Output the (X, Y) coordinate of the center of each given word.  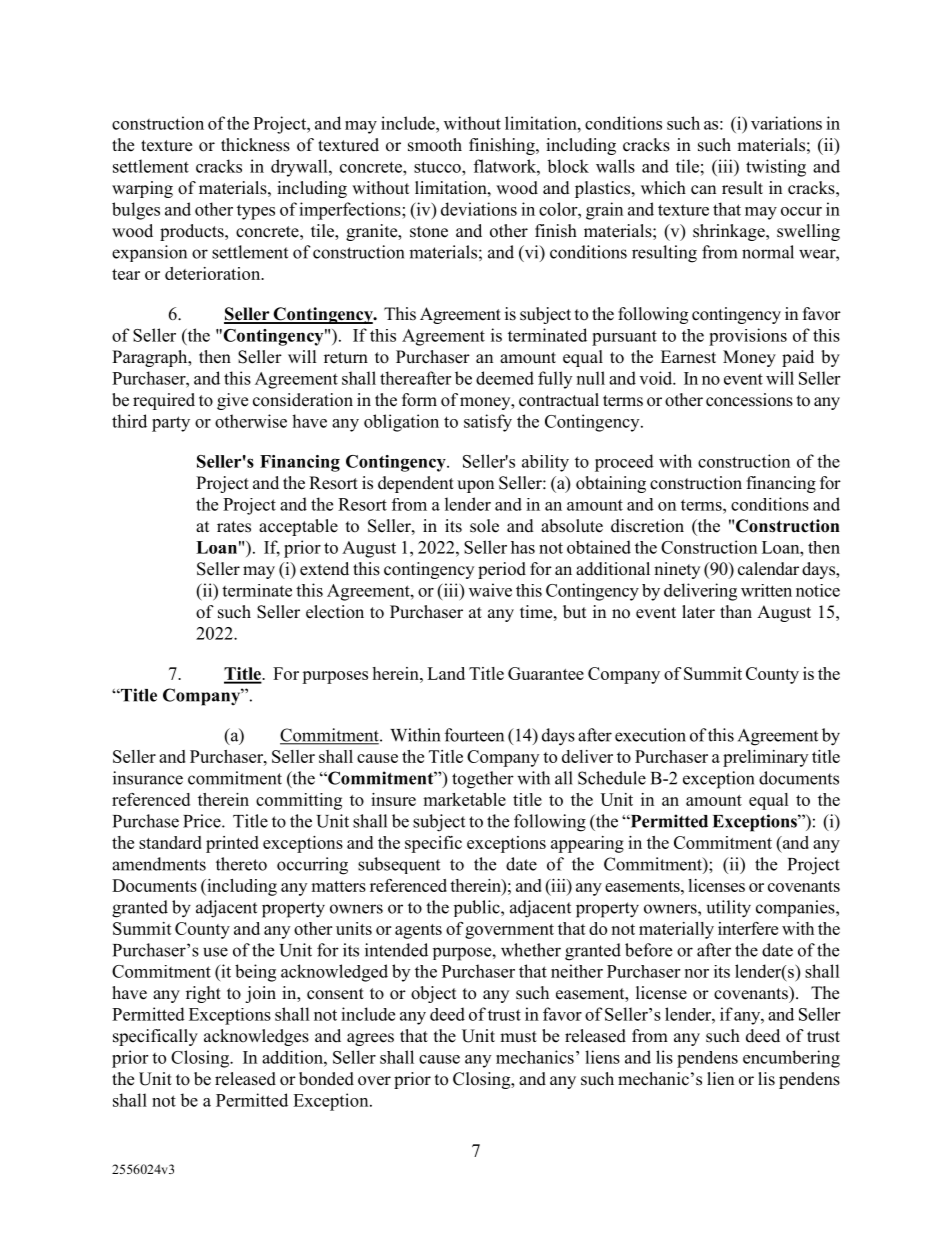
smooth (435, 145)
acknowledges (256, 1037)
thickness (255, 145)
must (518, 1037)
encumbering (791, 1059)
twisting (776, 168)
